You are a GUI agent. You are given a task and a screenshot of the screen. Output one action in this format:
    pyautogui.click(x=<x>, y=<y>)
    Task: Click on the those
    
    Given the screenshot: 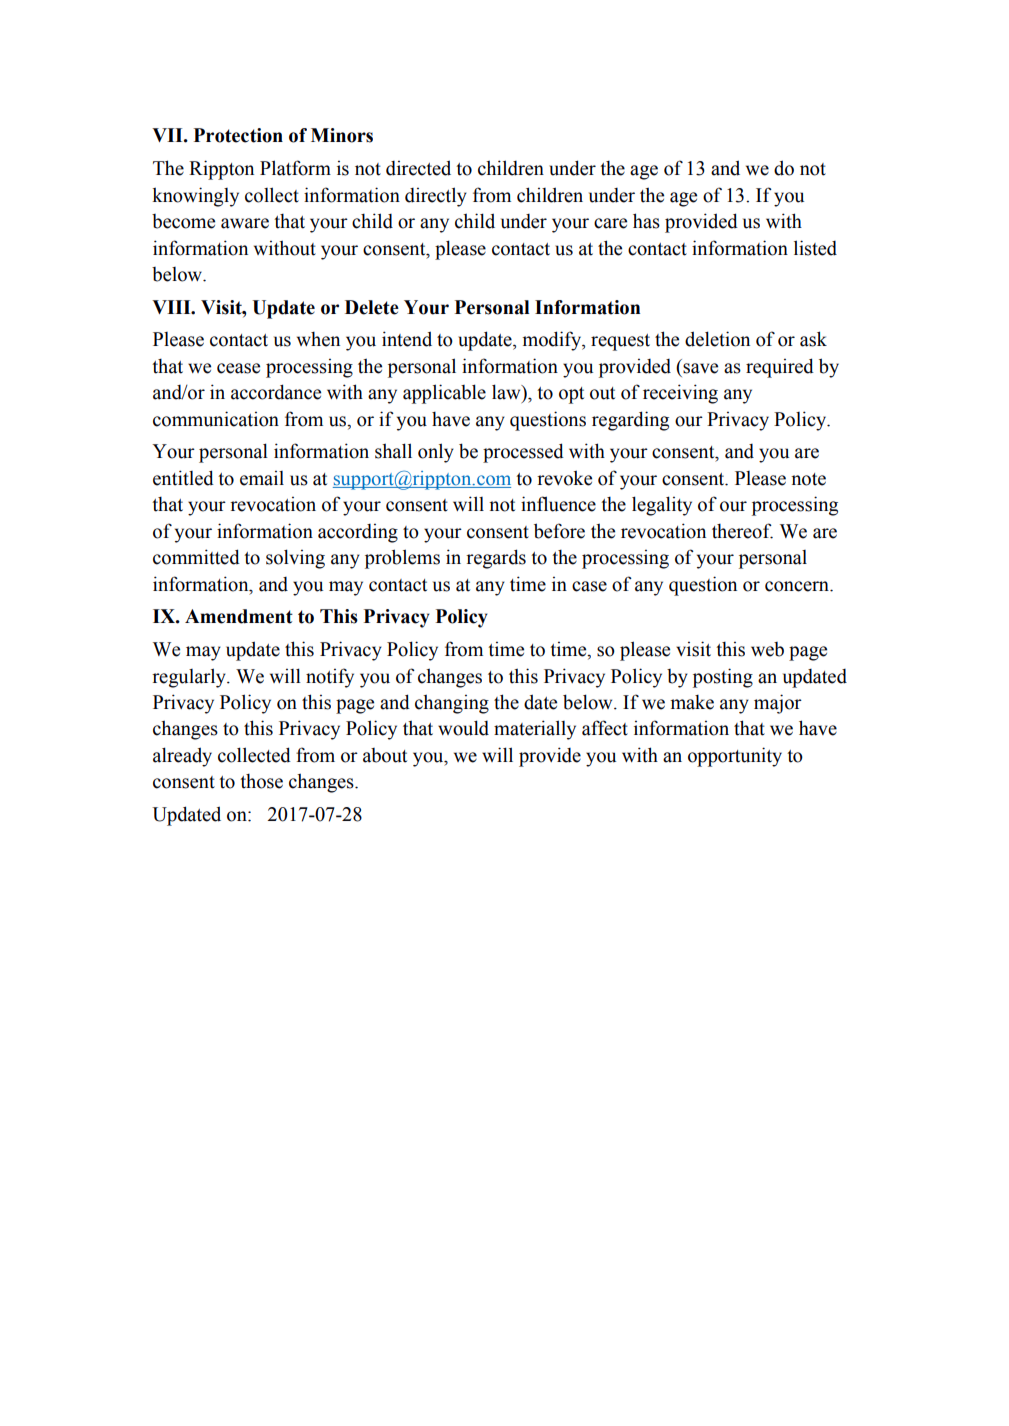 What is the action you would take?
    pyautogui.click(x=261, y=781)
